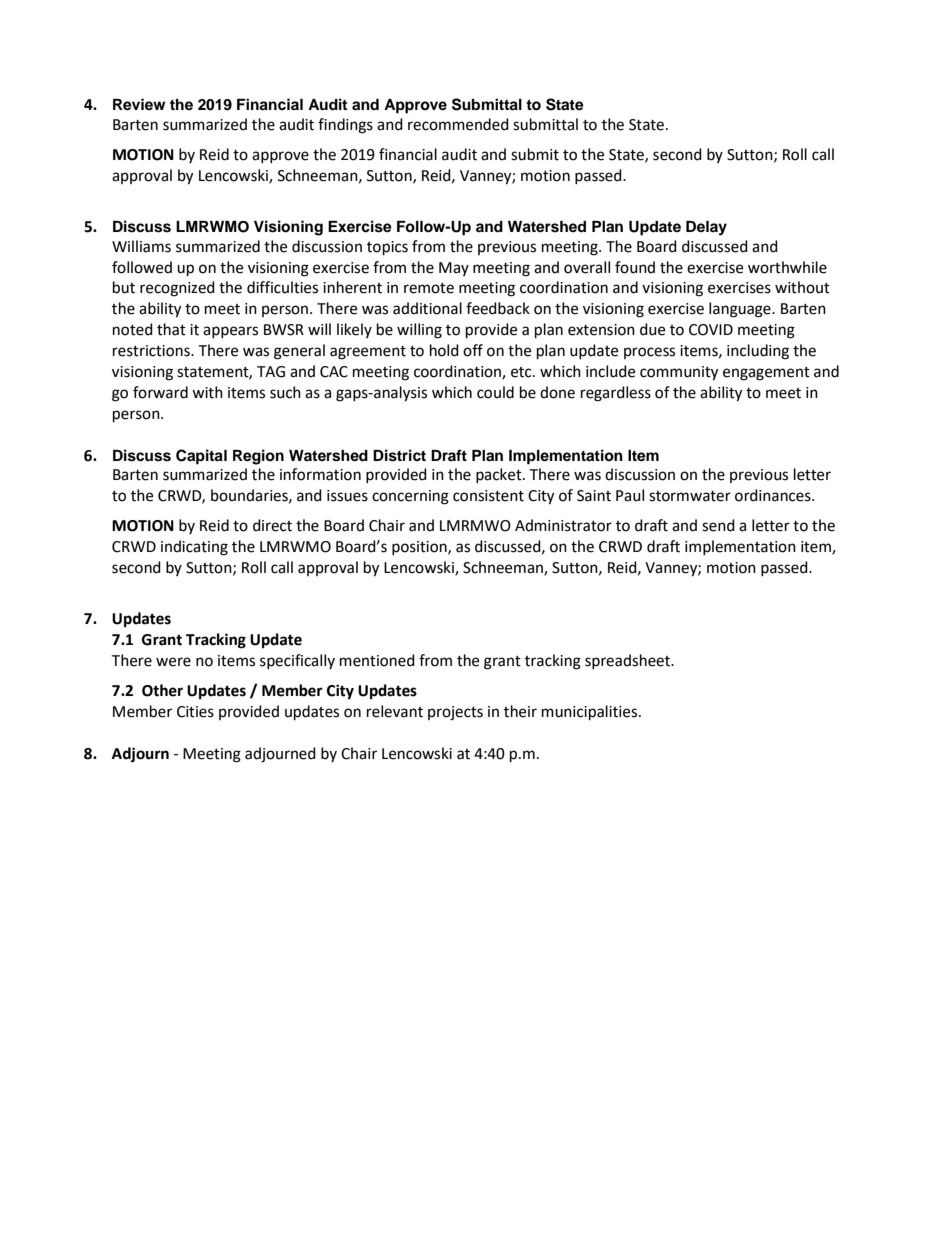 The height and width of the page is (1233, 952). What do you see at coordinates (679, 373) in the page?
I see `community` at bounding box center [679, 373].
